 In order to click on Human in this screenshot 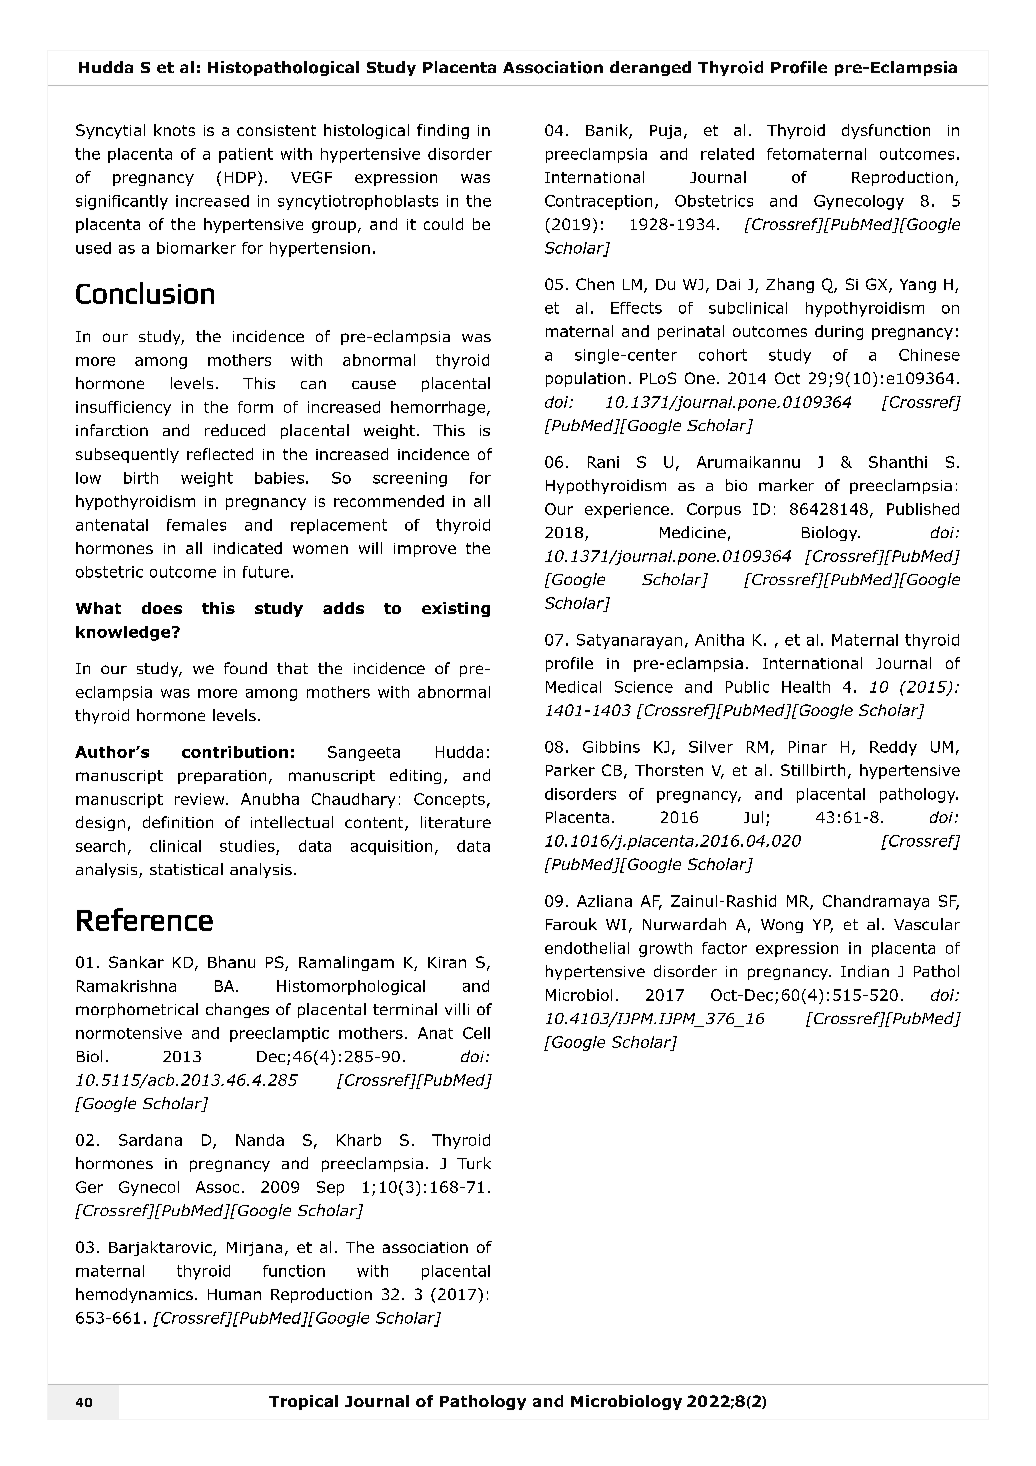, I will do `click(234, 1294)`.
